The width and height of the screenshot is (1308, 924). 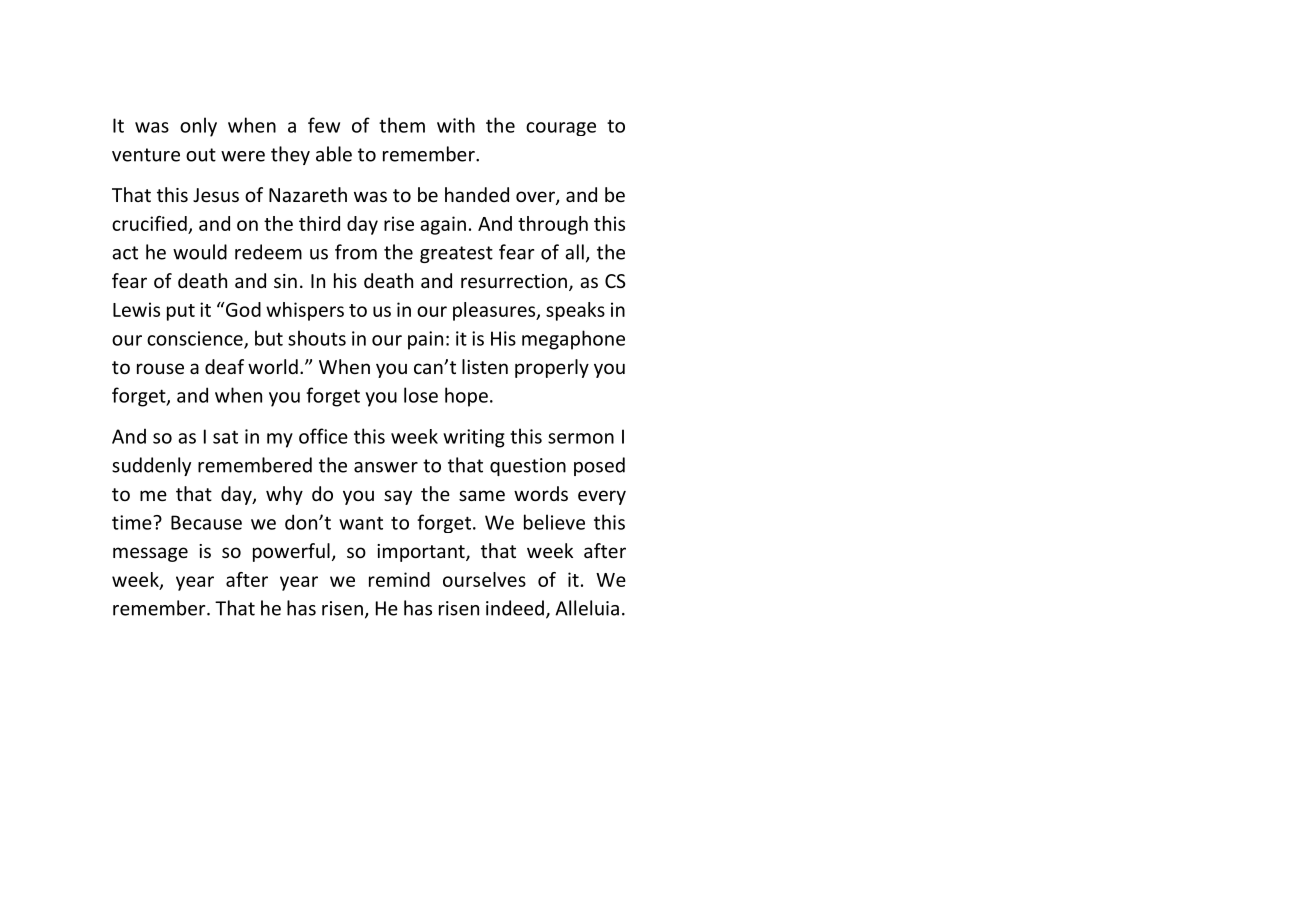 I want to click on only, so click(x=198, y=127).
